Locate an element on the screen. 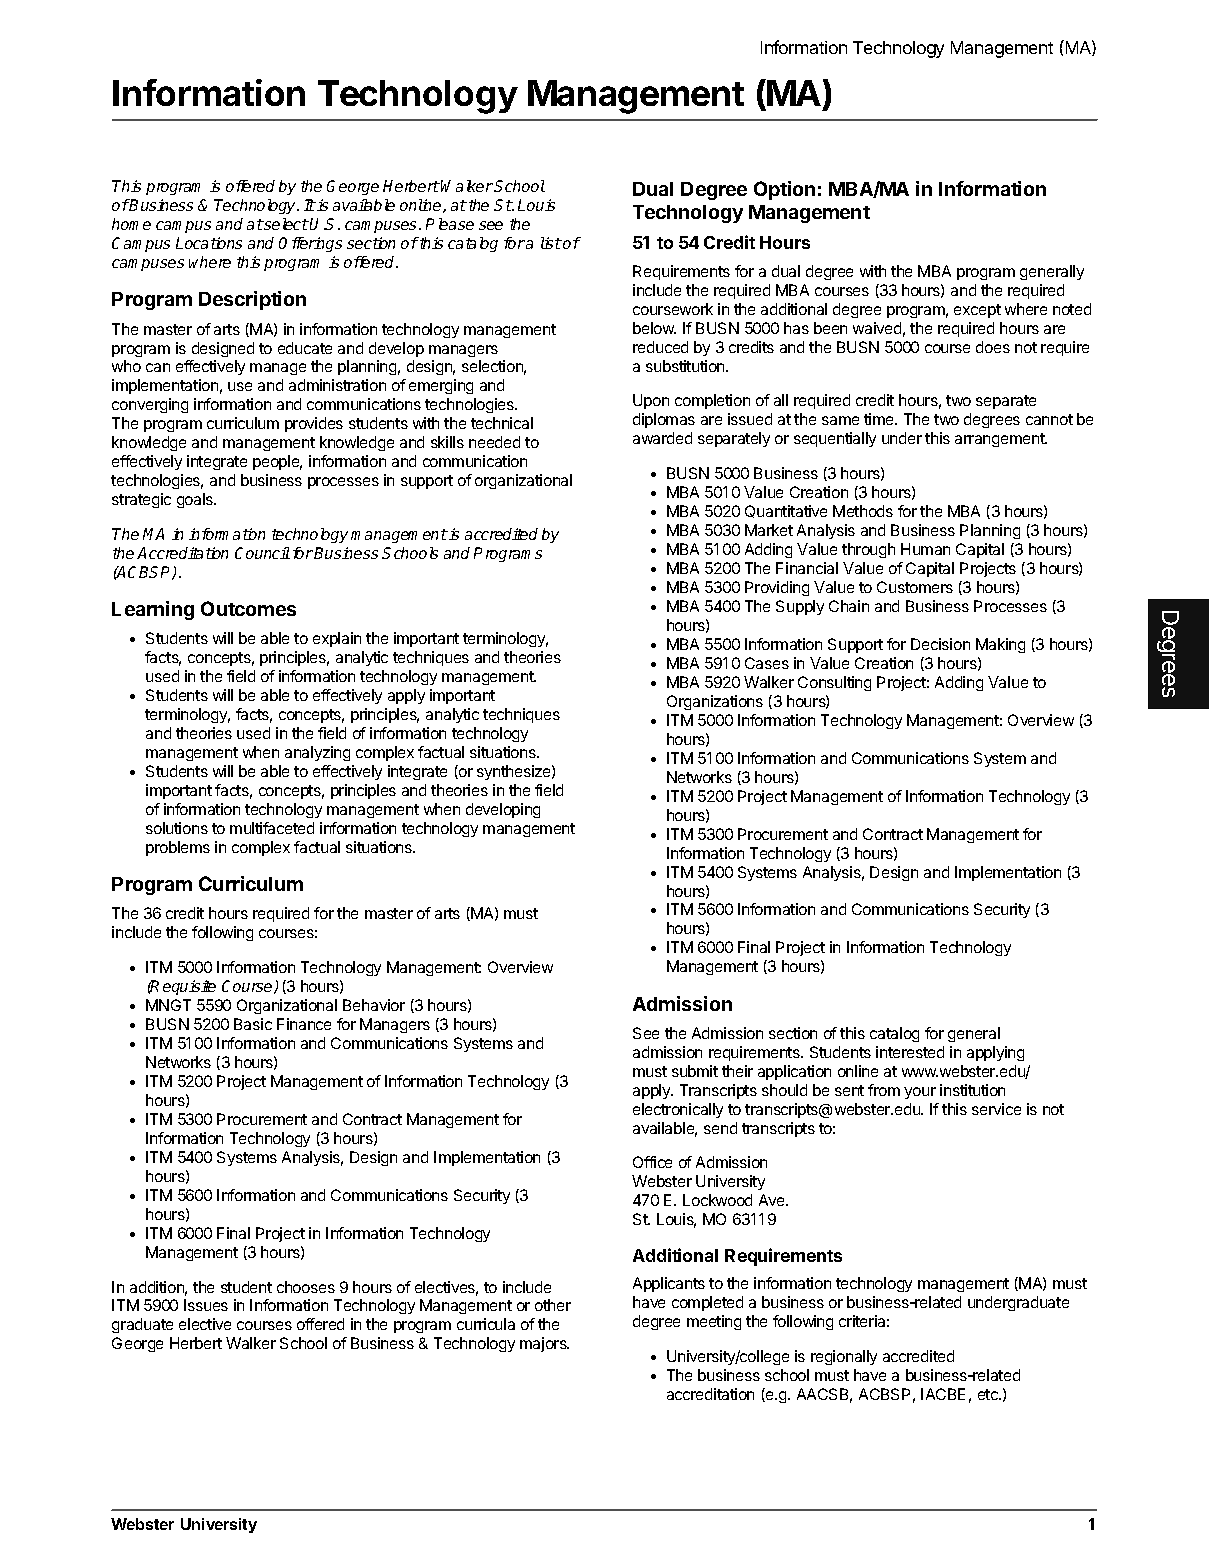 Image resolution: width=1209 pixels, height=1565 pixels. list is located at coordinates (551, 243).
